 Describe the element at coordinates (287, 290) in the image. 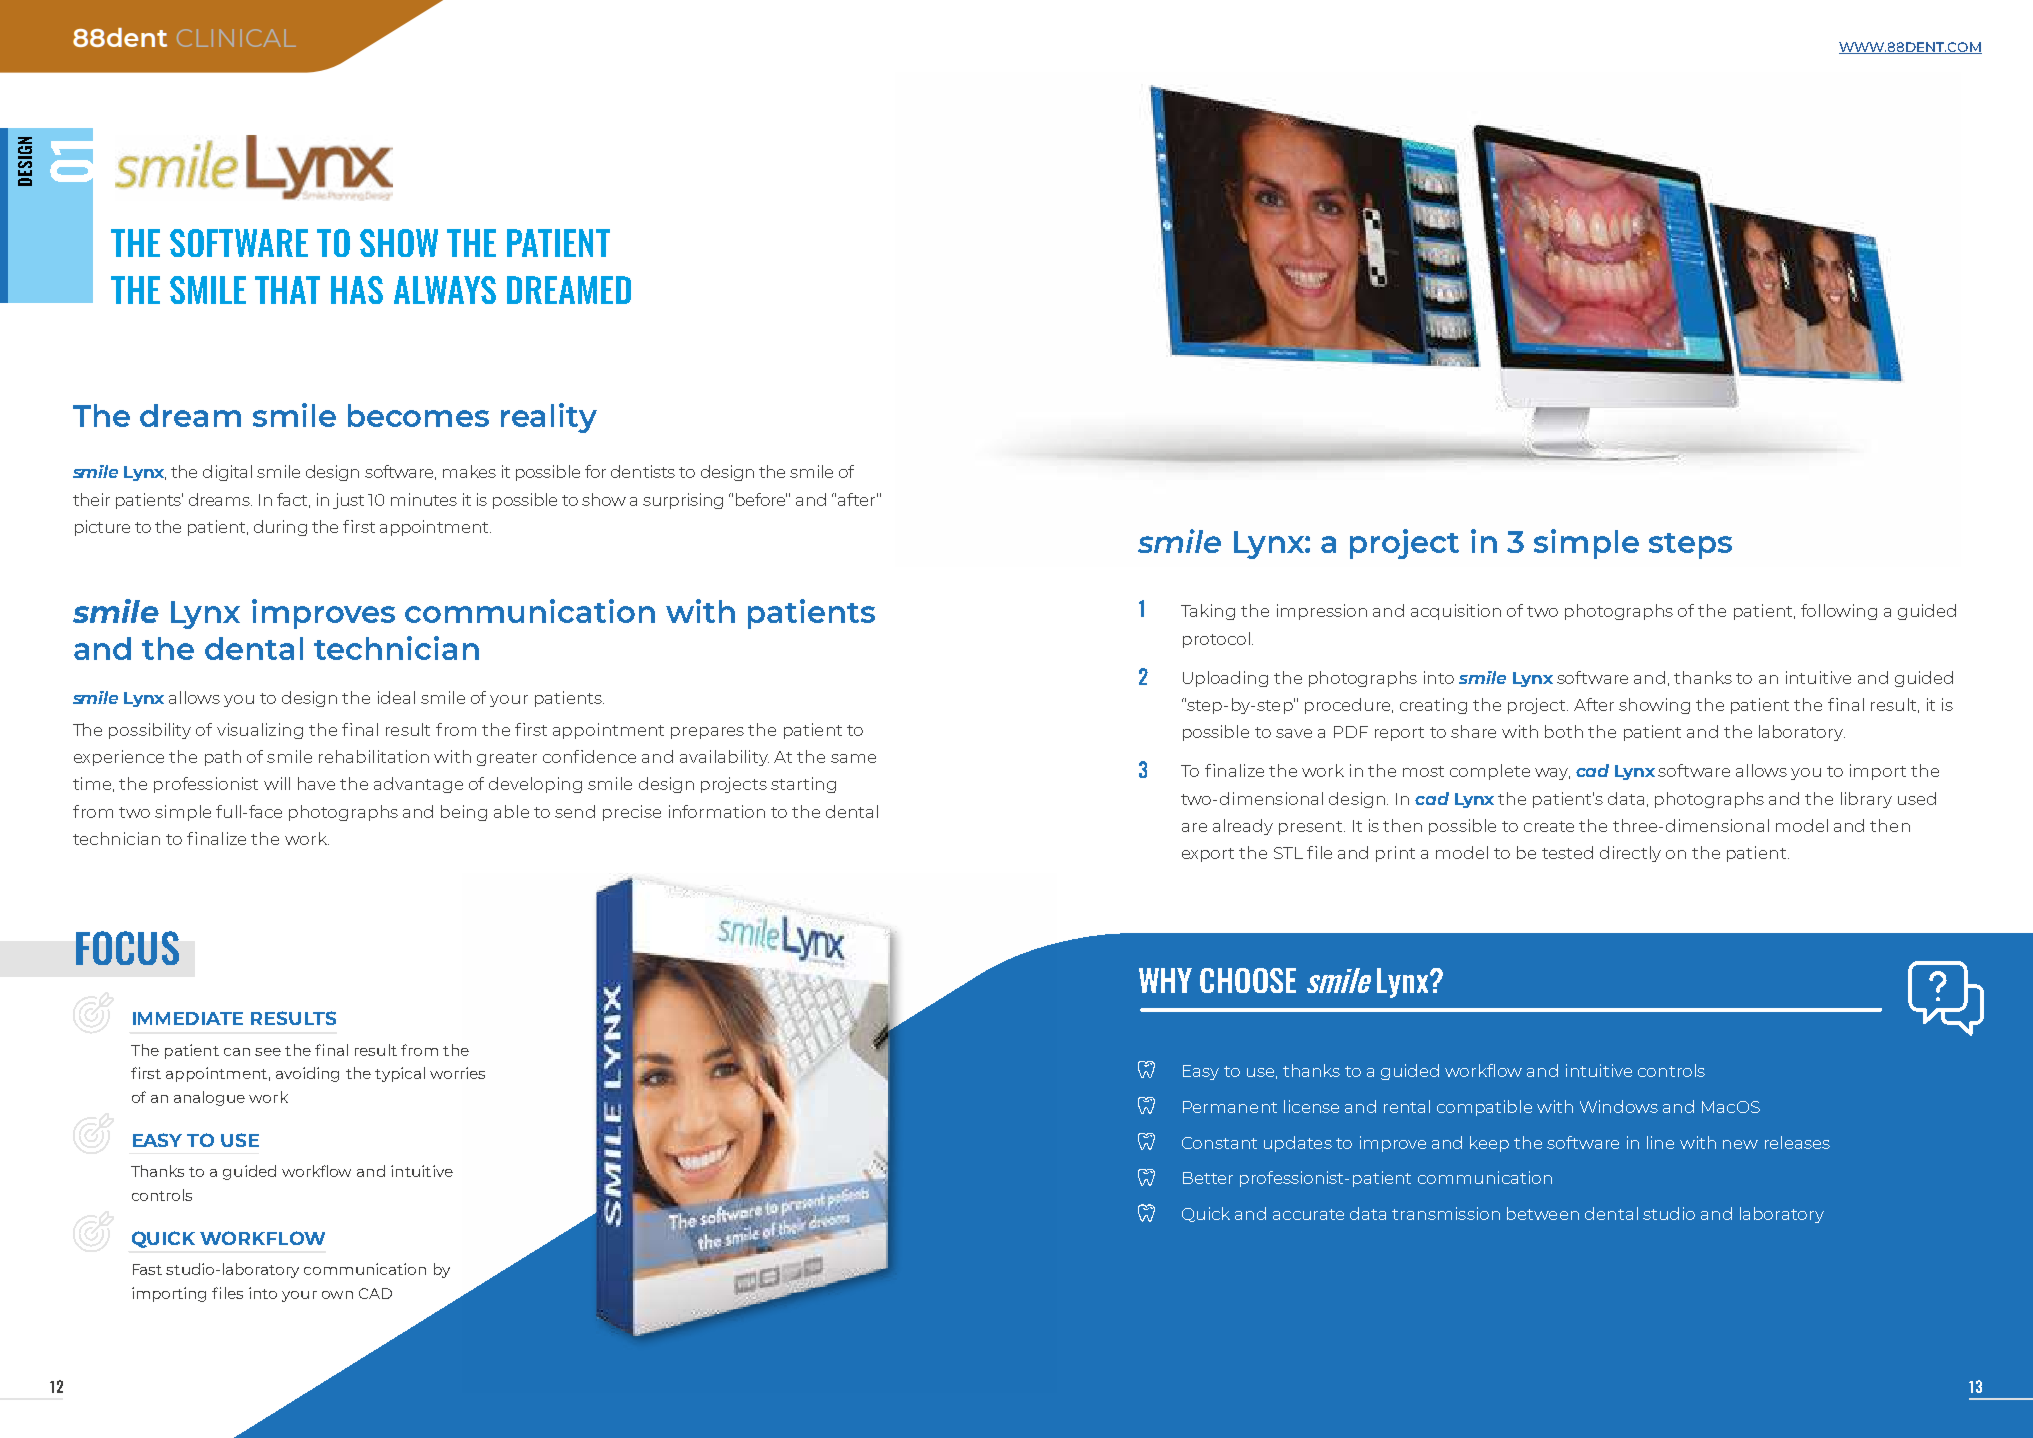

I see `THAT` at that location.
